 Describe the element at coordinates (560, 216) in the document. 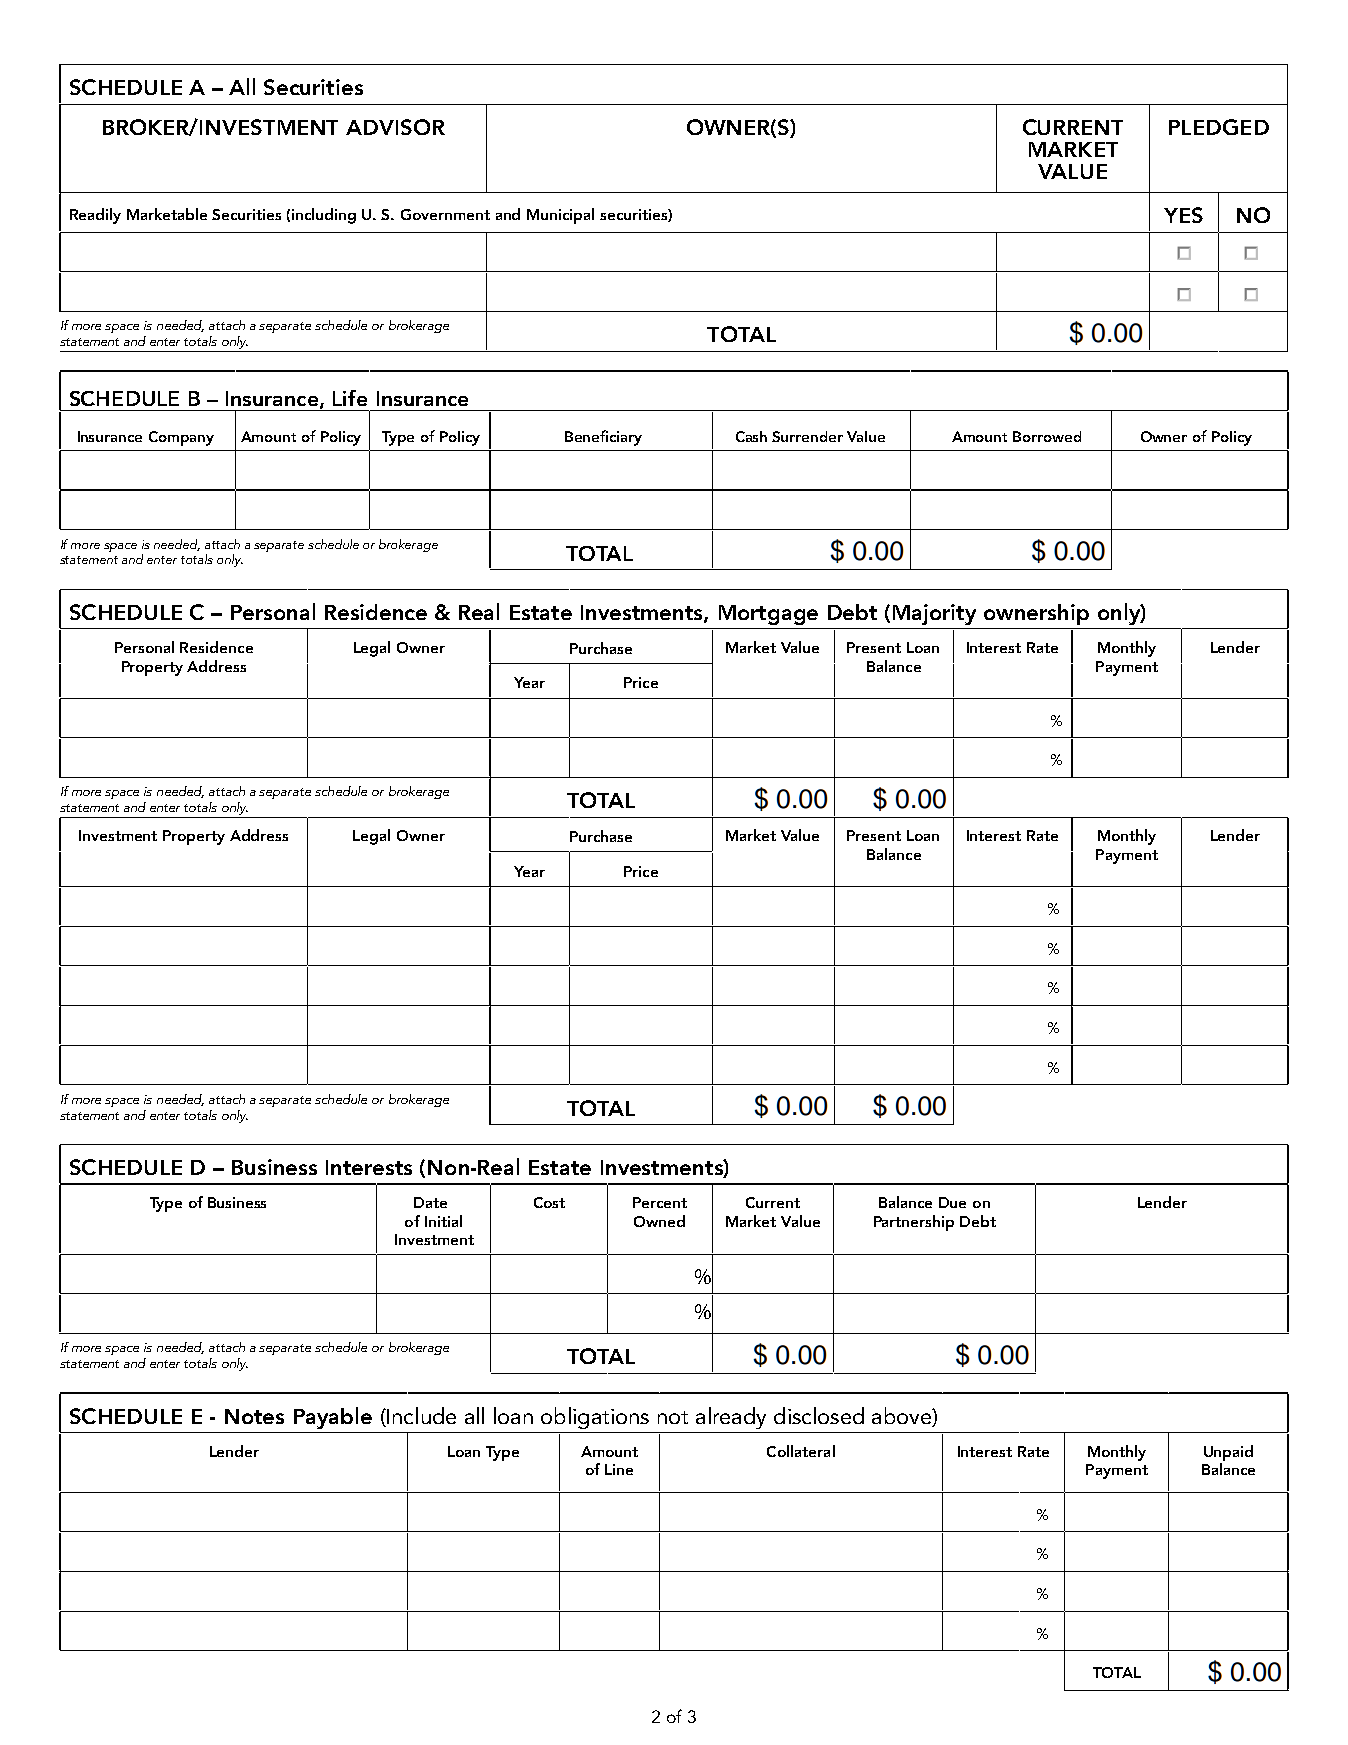

I see `Municipal` at that location.
